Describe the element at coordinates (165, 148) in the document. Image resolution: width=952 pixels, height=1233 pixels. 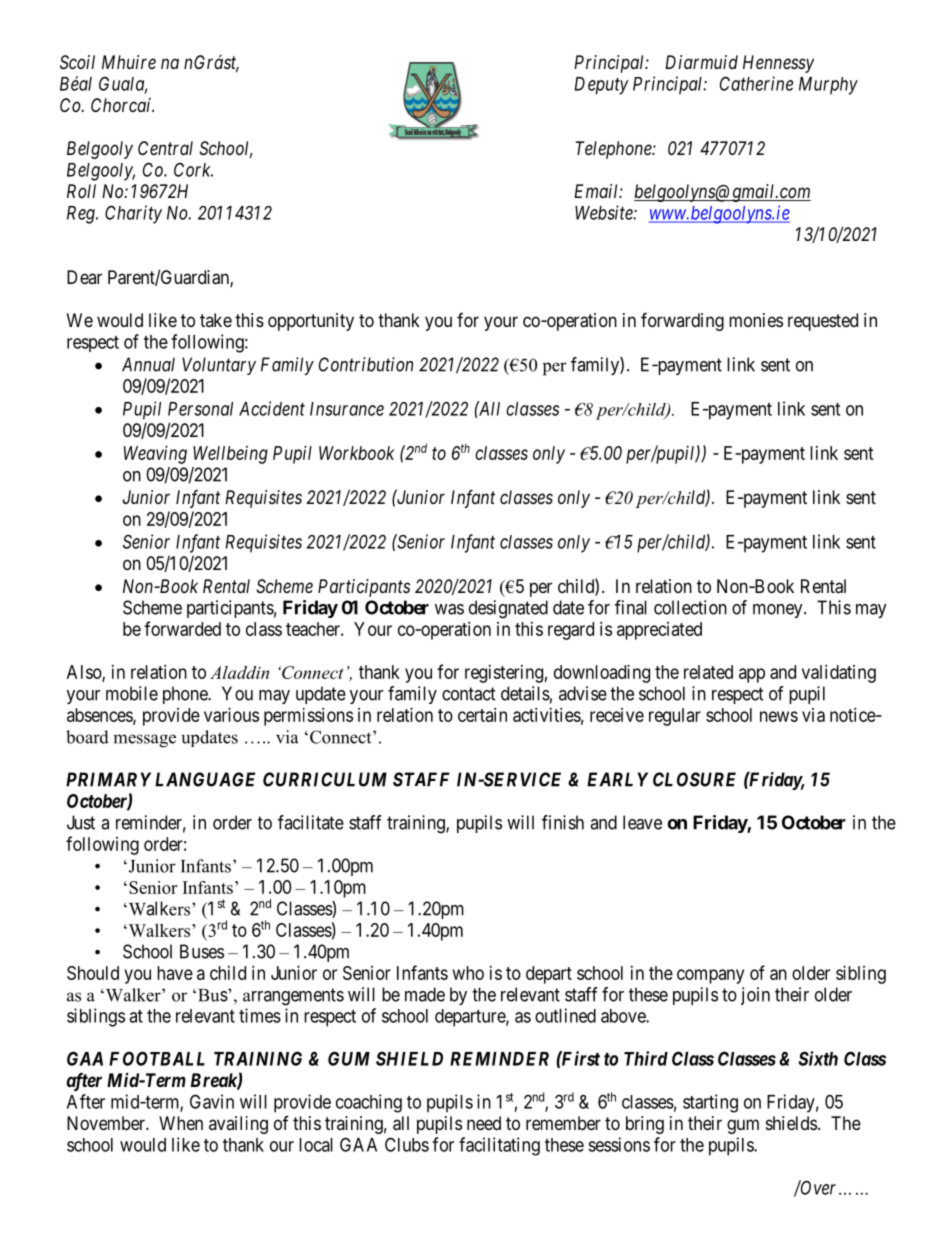
I see `Central` at that location.
